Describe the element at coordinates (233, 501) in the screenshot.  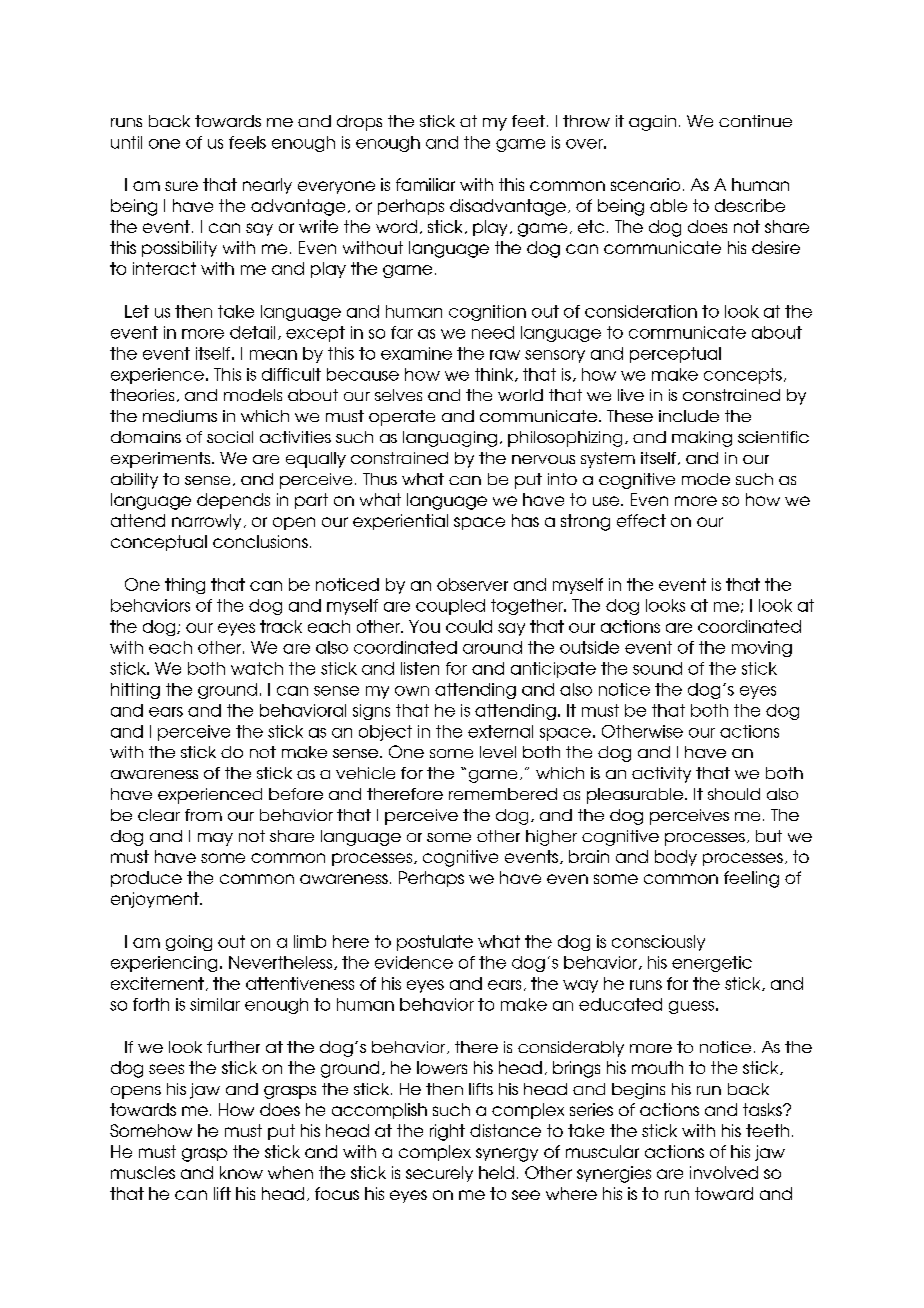
I see `depends` at that location.
